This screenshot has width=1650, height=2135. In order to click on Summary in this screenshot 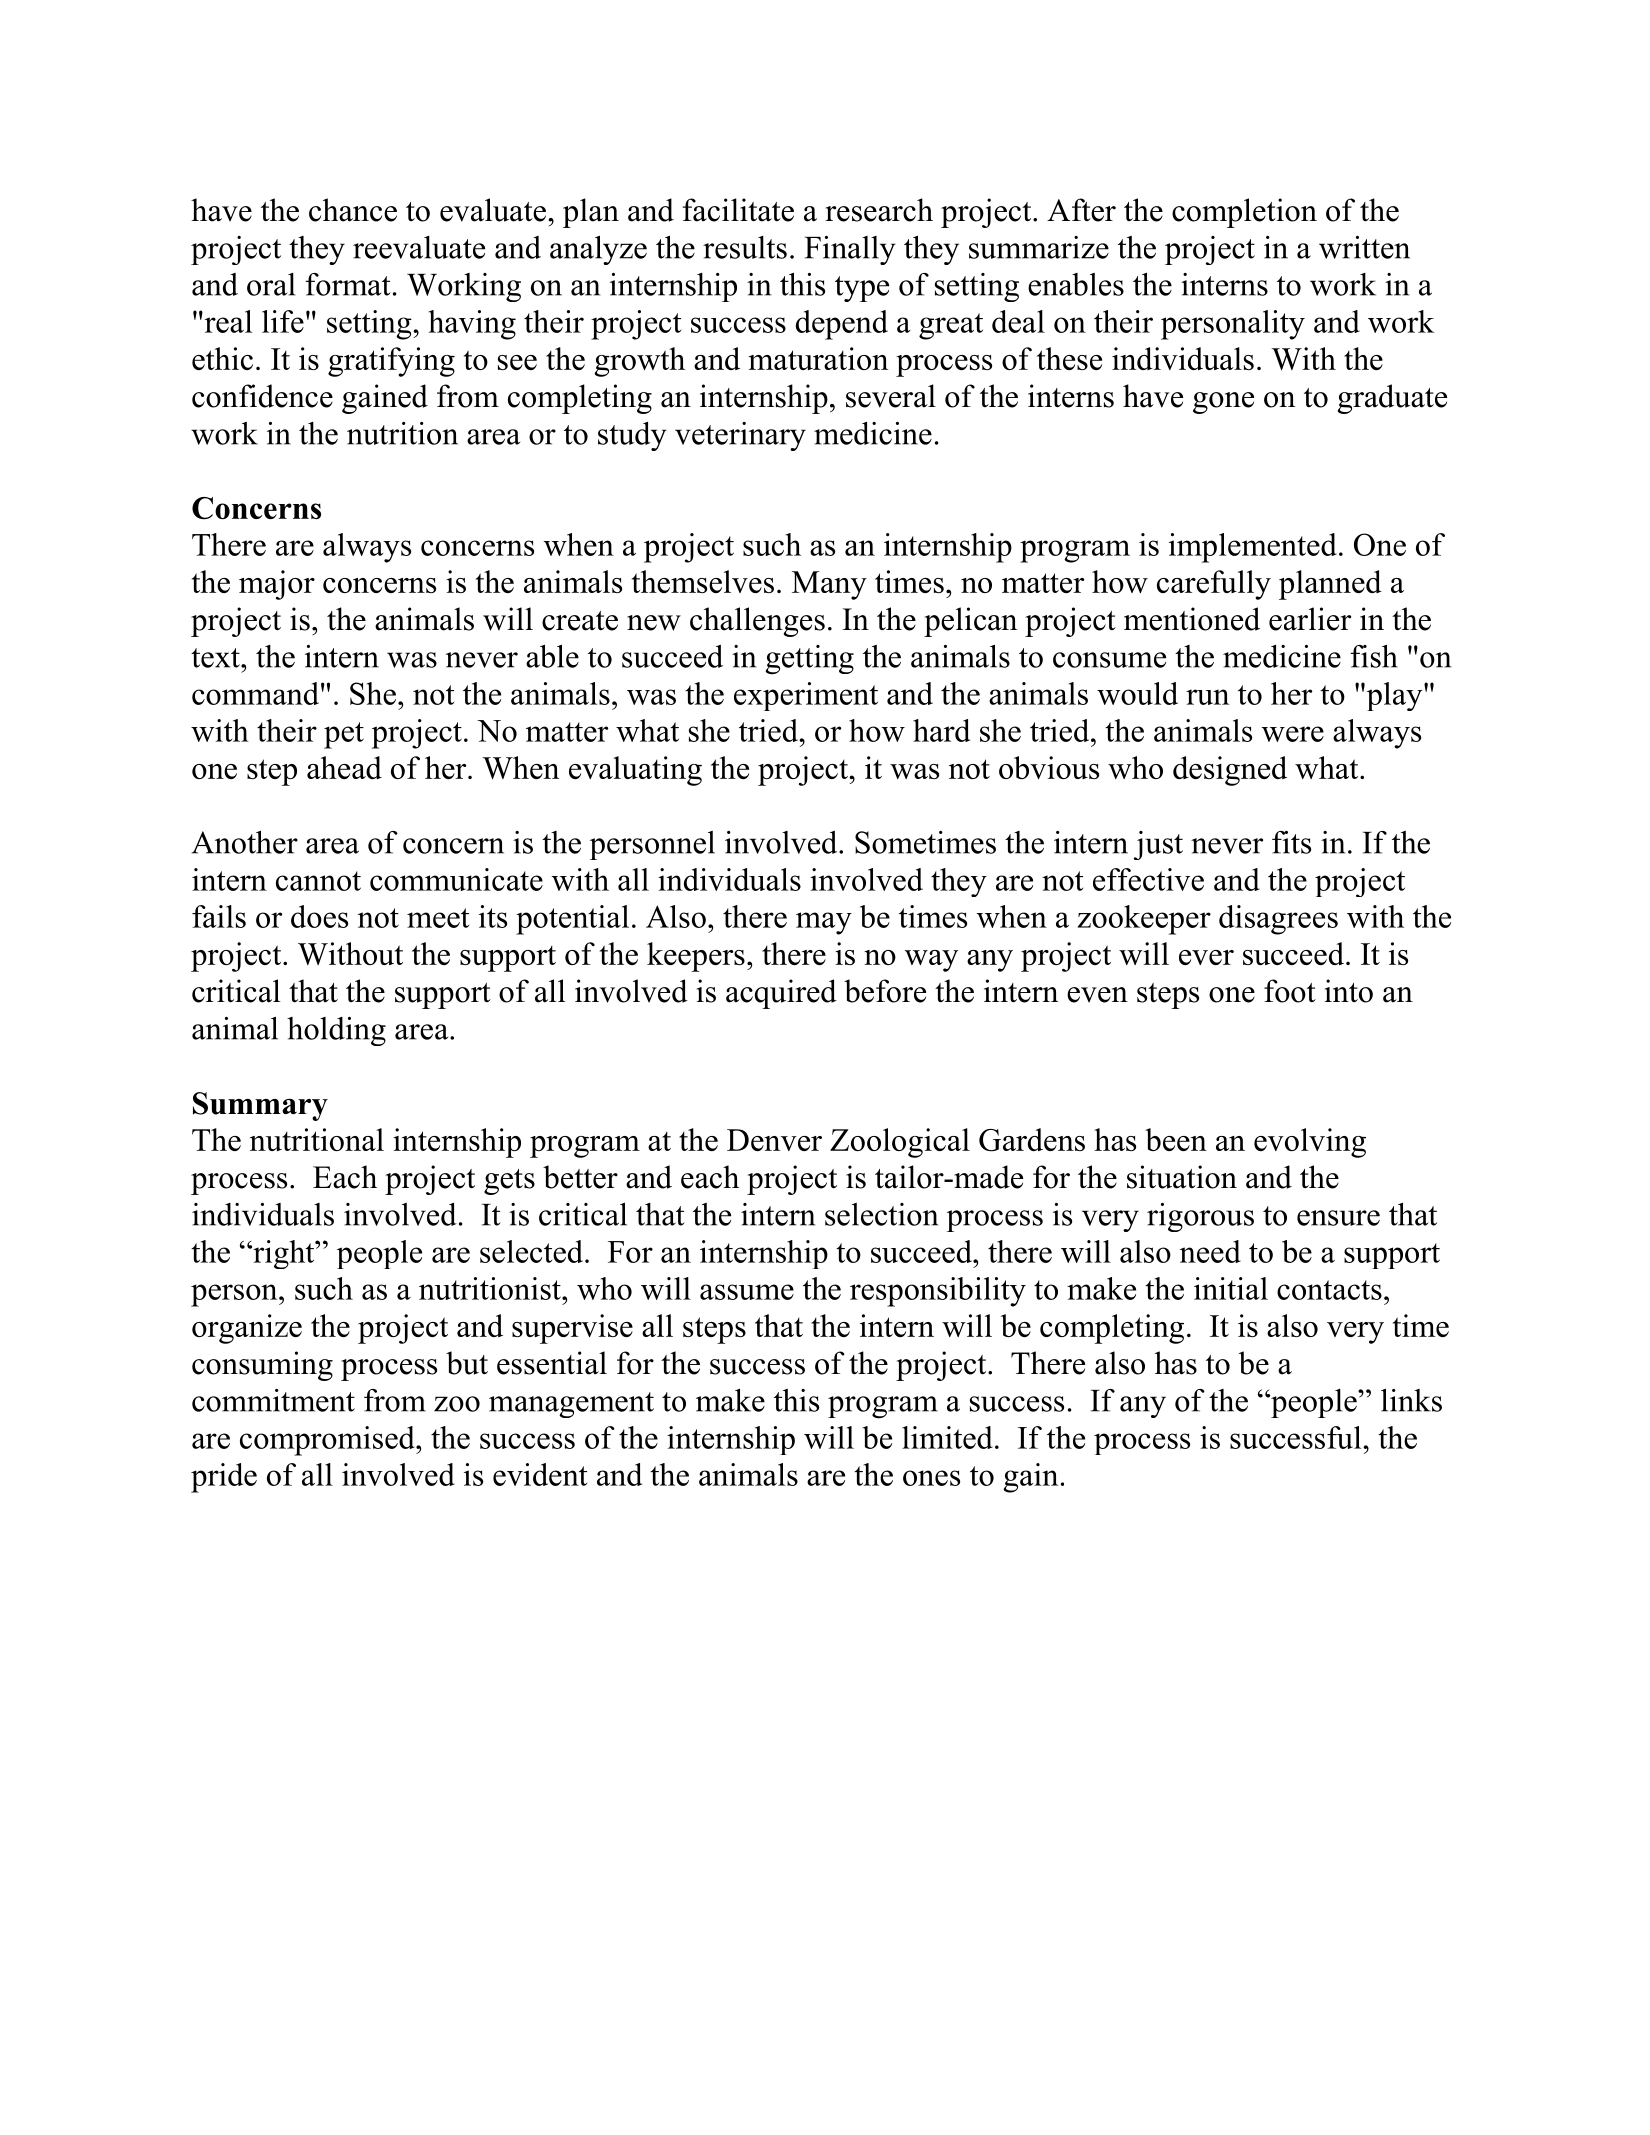, I will do `click(260, 1106)`.
